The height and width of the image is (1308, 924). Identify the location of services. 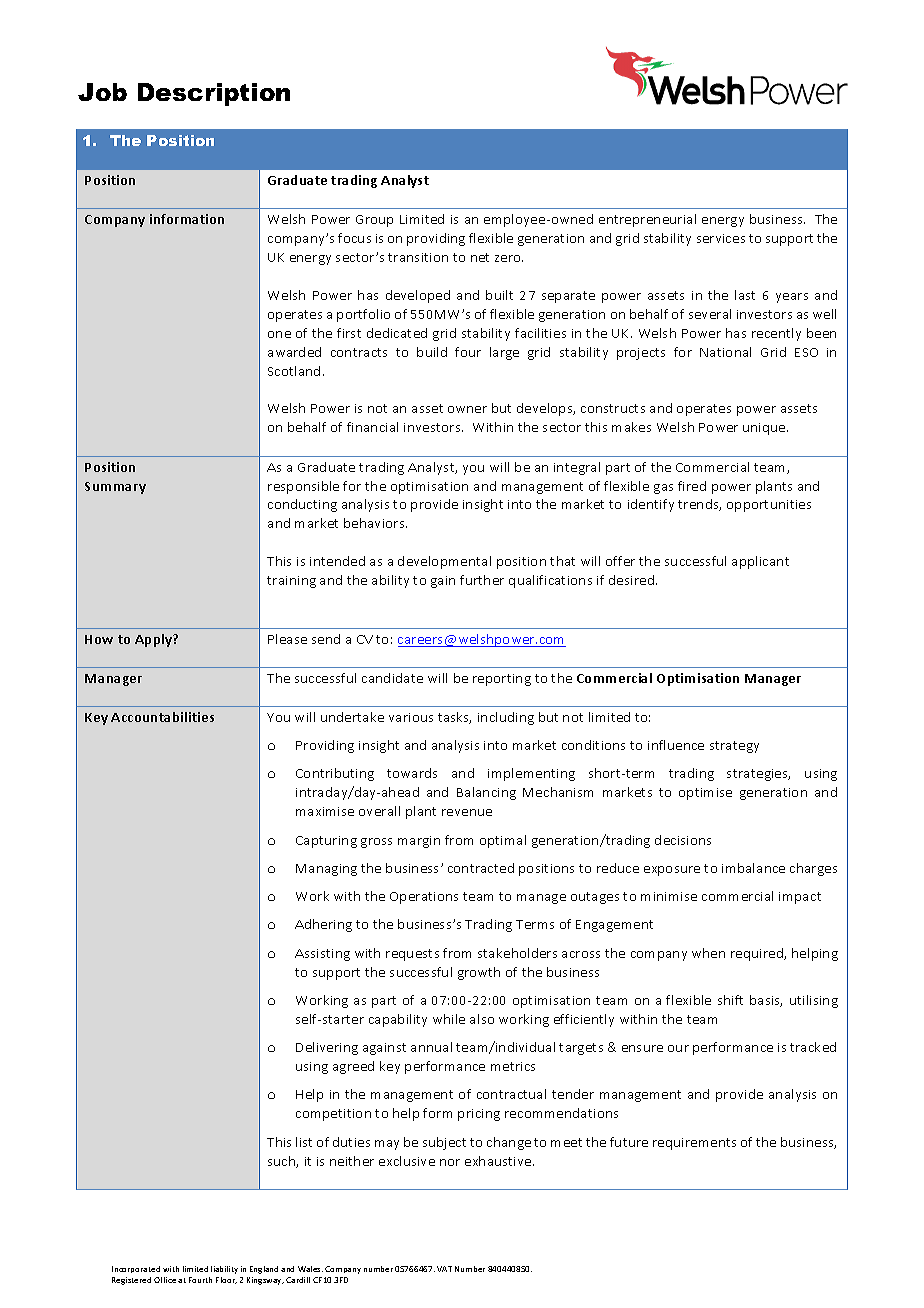
(721, 238).
